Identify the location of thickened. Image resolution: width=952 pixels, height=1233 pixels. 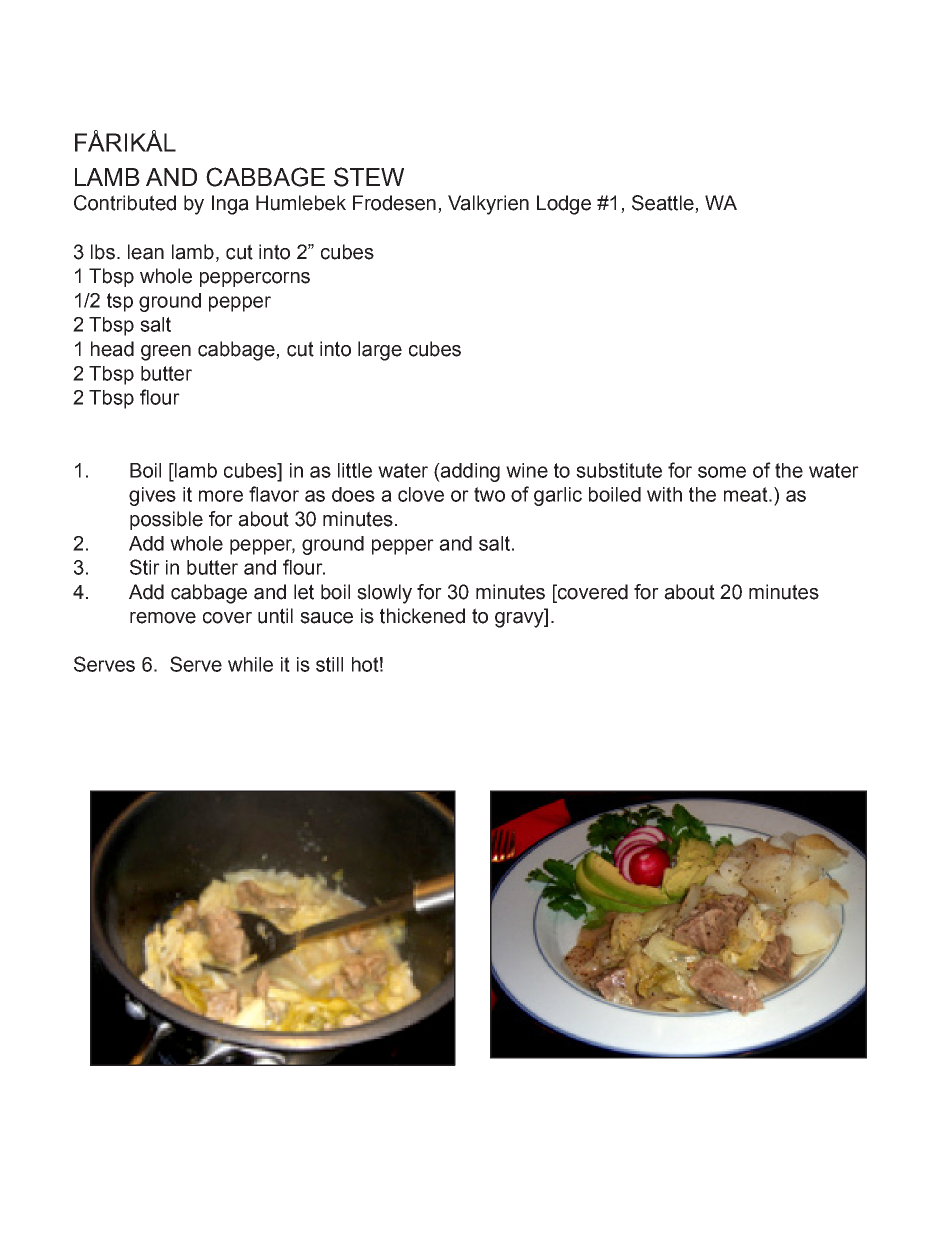
(422, 616).
